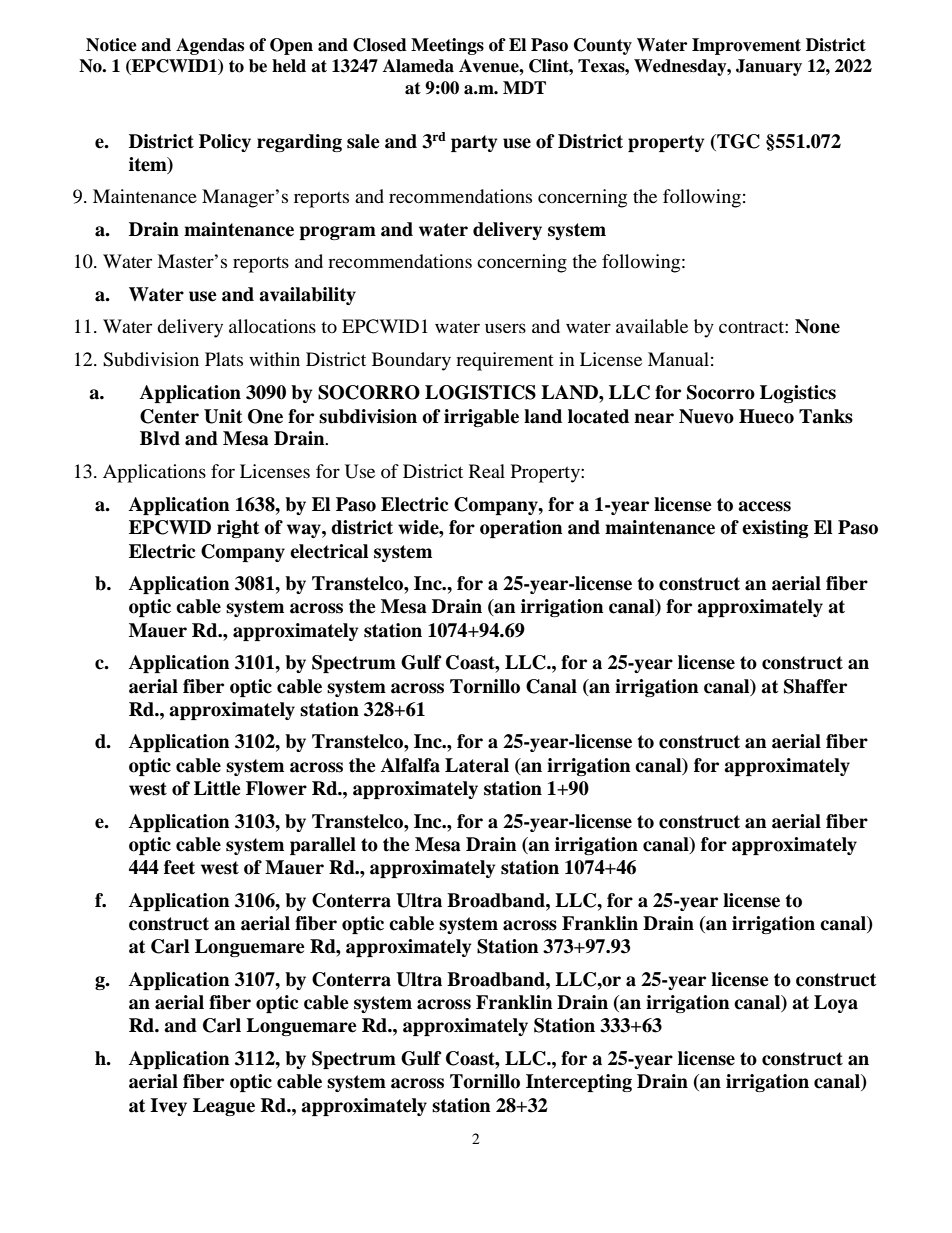 The width and height of the page is (952, 1233). I want to click on operation, so click(521, 529).
